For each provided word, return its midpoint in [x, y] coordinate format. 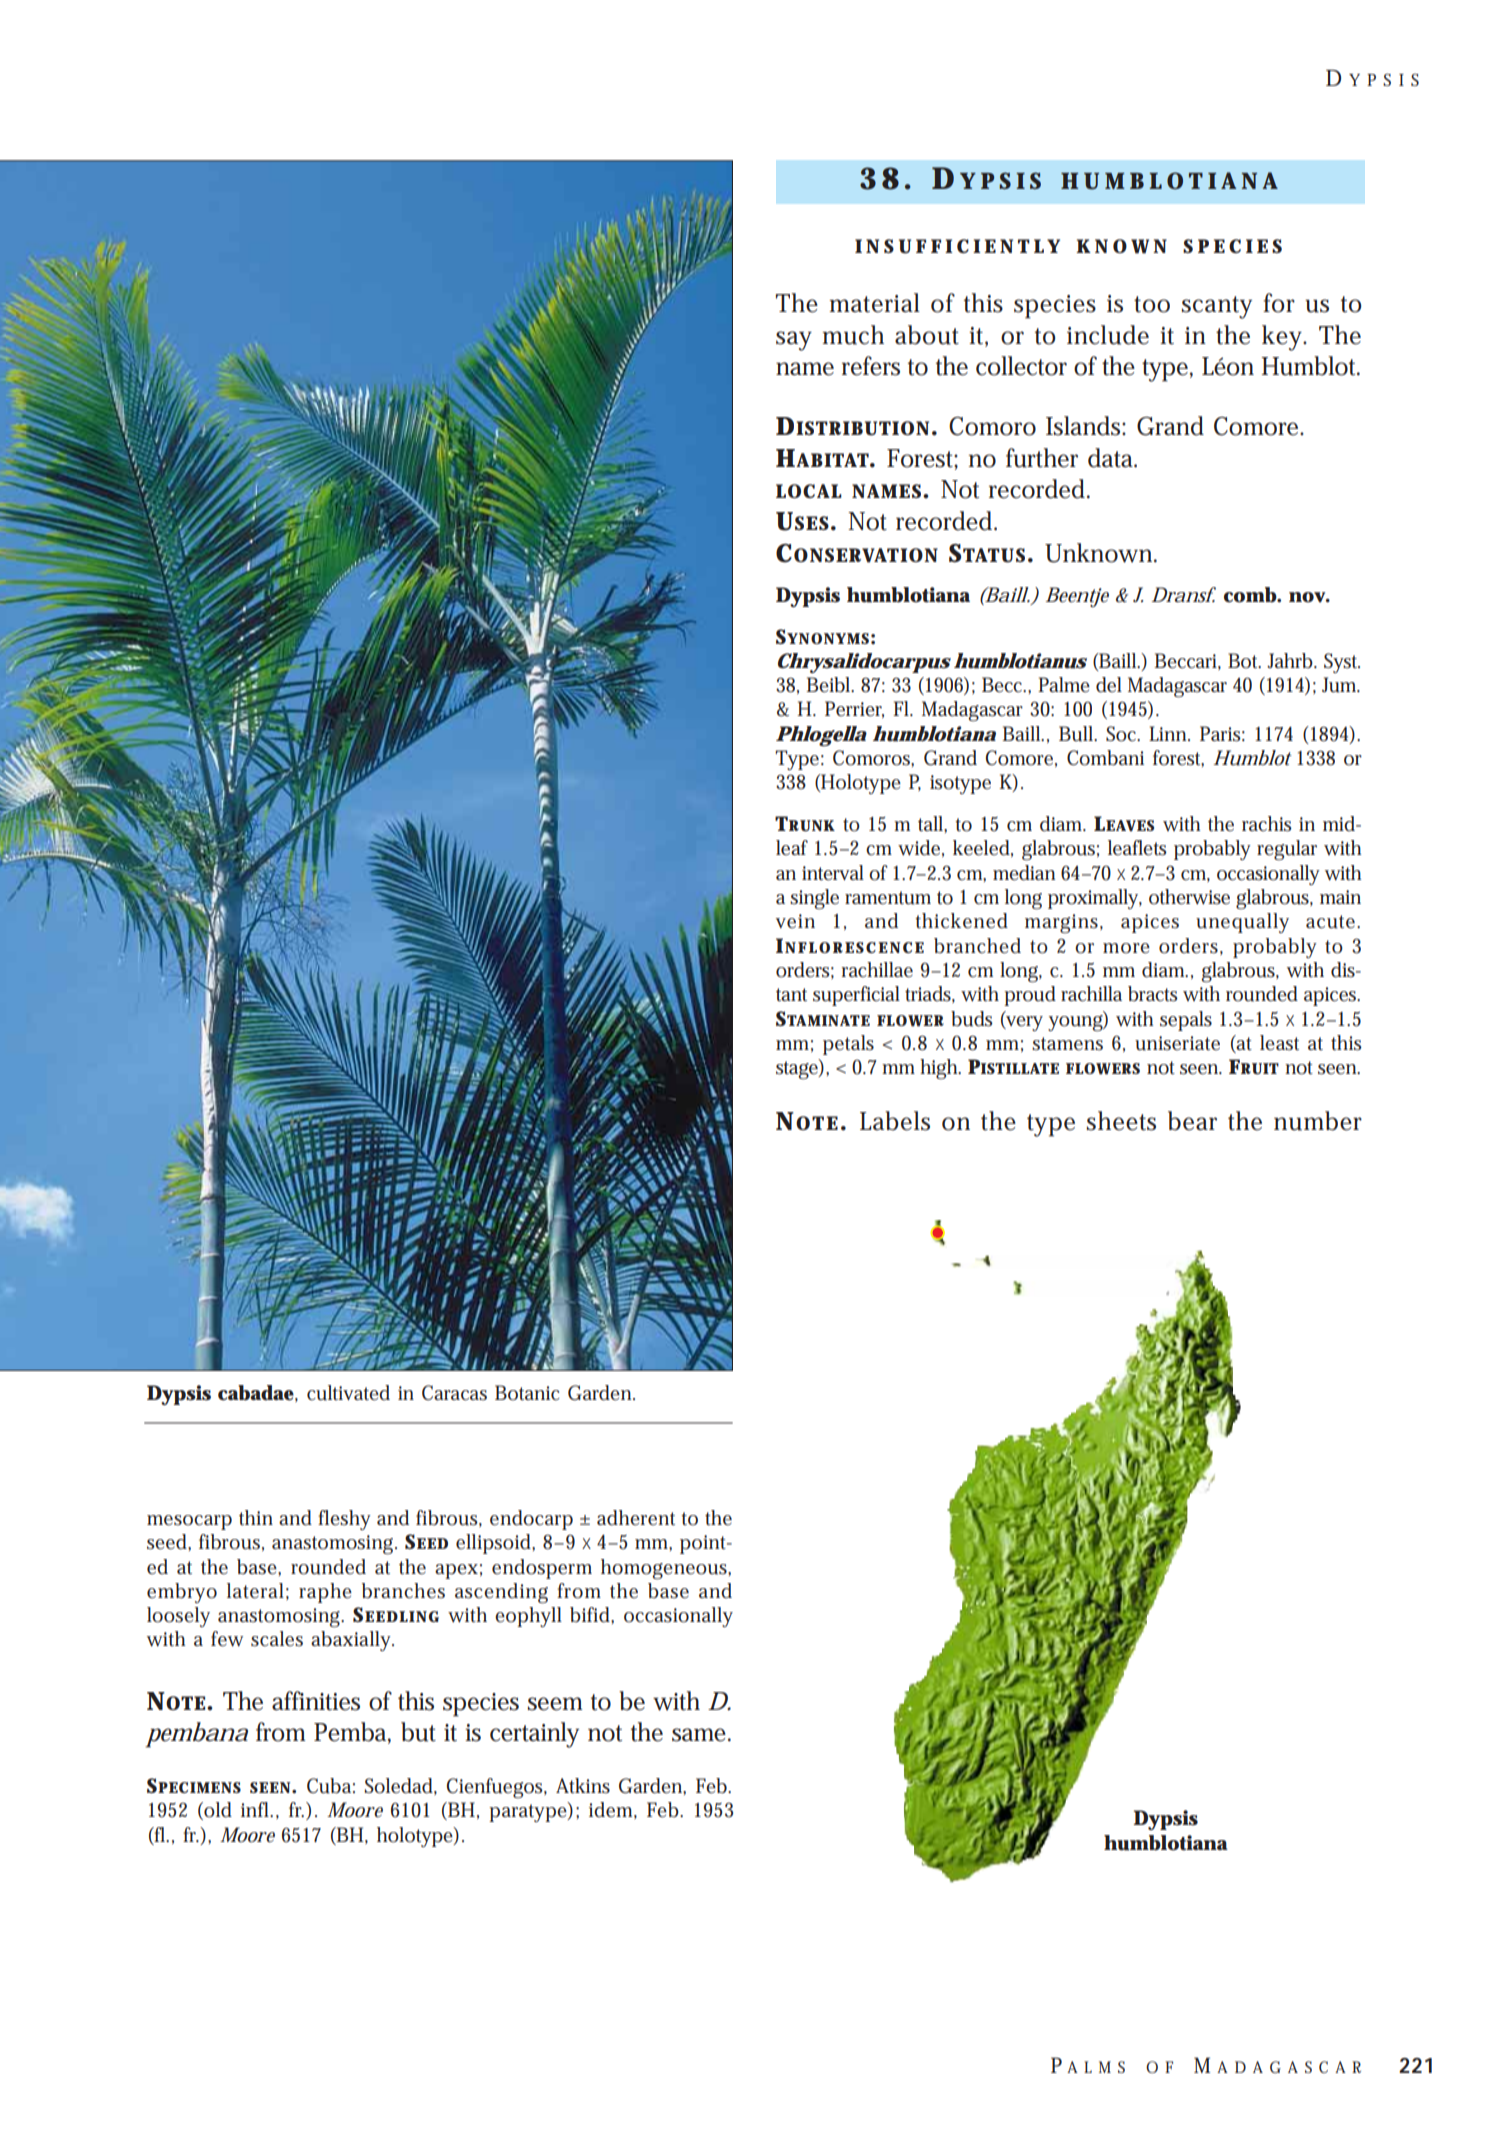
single [814, 899]
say [794, 341]
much [853, 335]
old [217, 1811]
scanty [1217, 307]
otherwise [1189, 897]
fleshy [344, 1520]
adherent [636, 1518]
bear [1192, 1121]
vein [795, 921]
